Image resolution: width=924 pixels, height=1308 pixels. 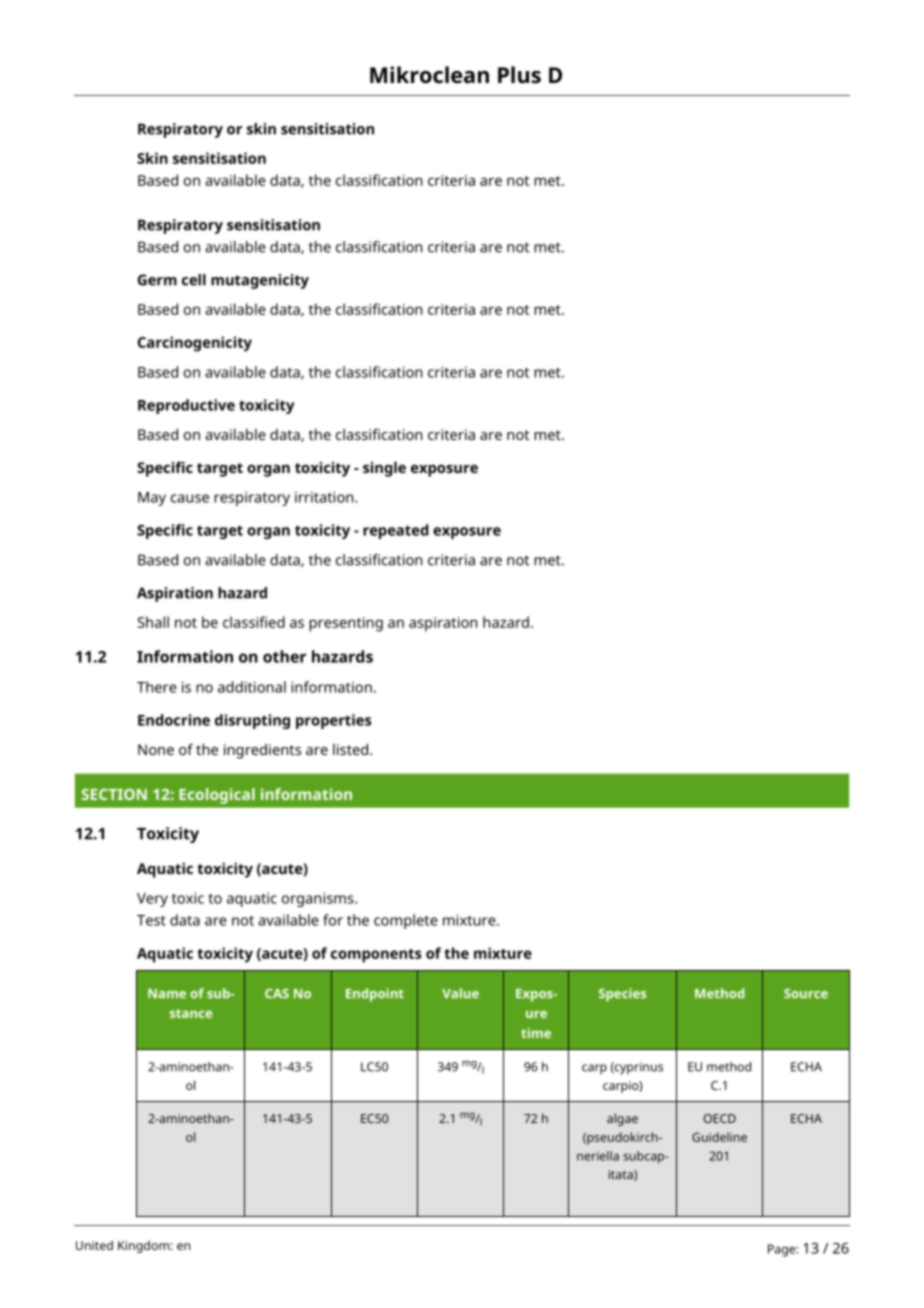 I want to click on There, so click(x=157, y=687).
